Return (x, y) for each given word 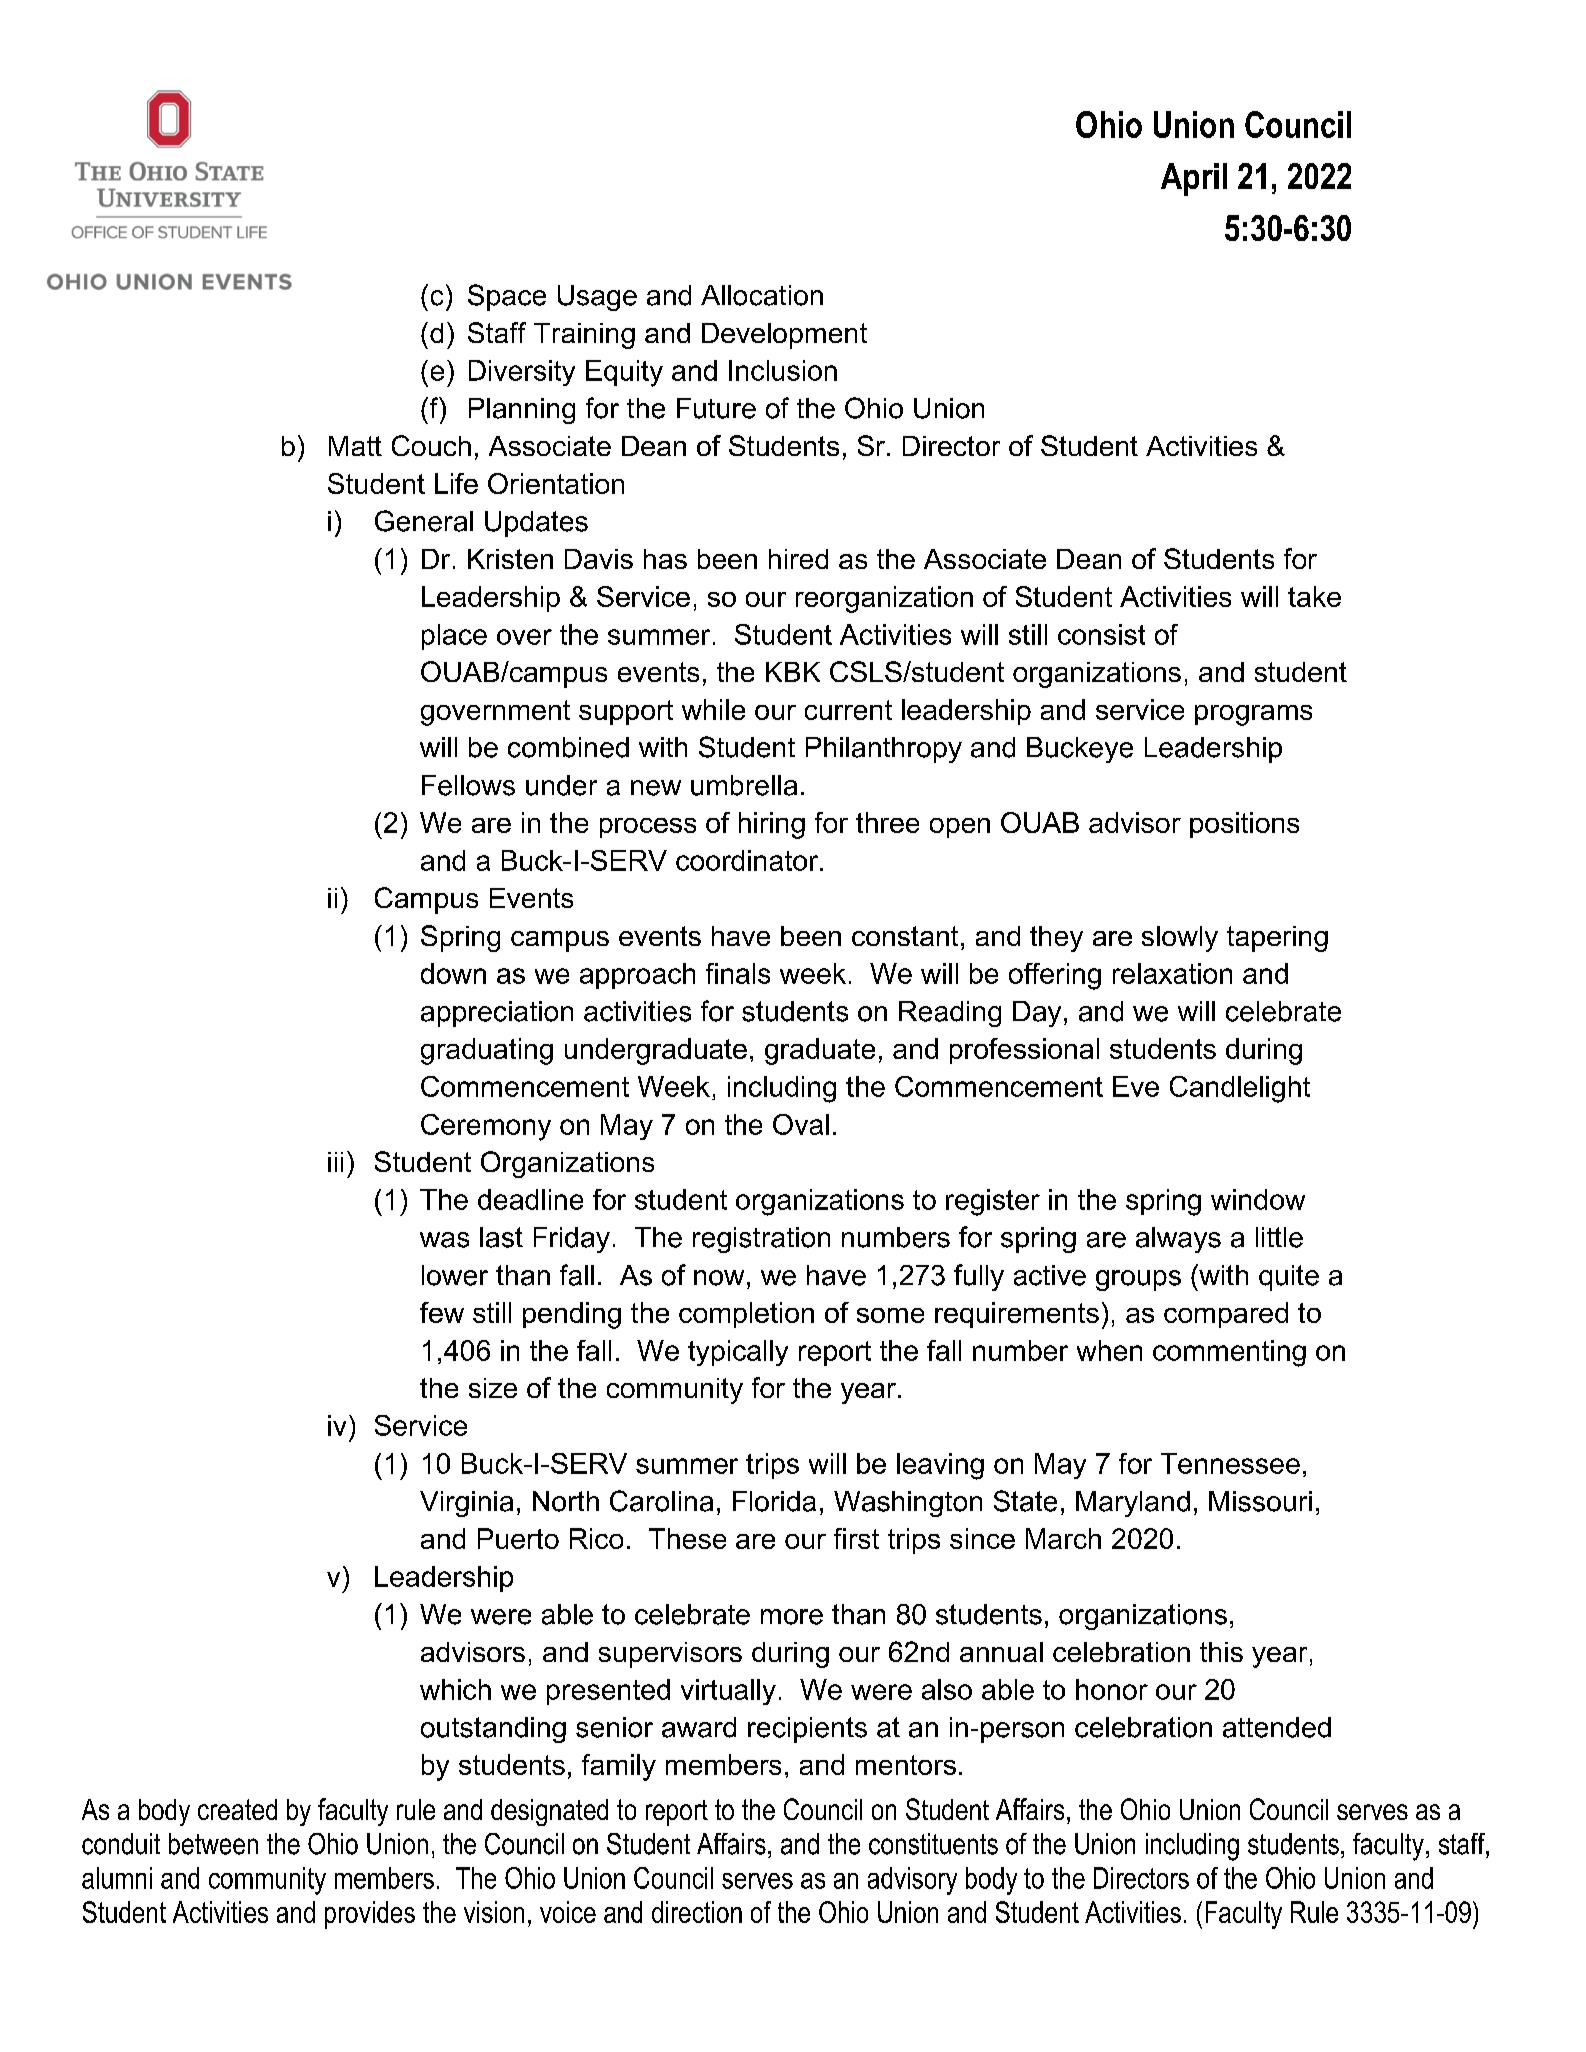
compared (1226, 1315)
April (1194, 179)
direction (697, 1912)
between (213, 1844)
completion (746, 1315)
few (442, 1312)
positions (1244, 825)
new (656, 788)
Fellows (468, 785)
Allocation (762, 295)
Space (507, 297)
